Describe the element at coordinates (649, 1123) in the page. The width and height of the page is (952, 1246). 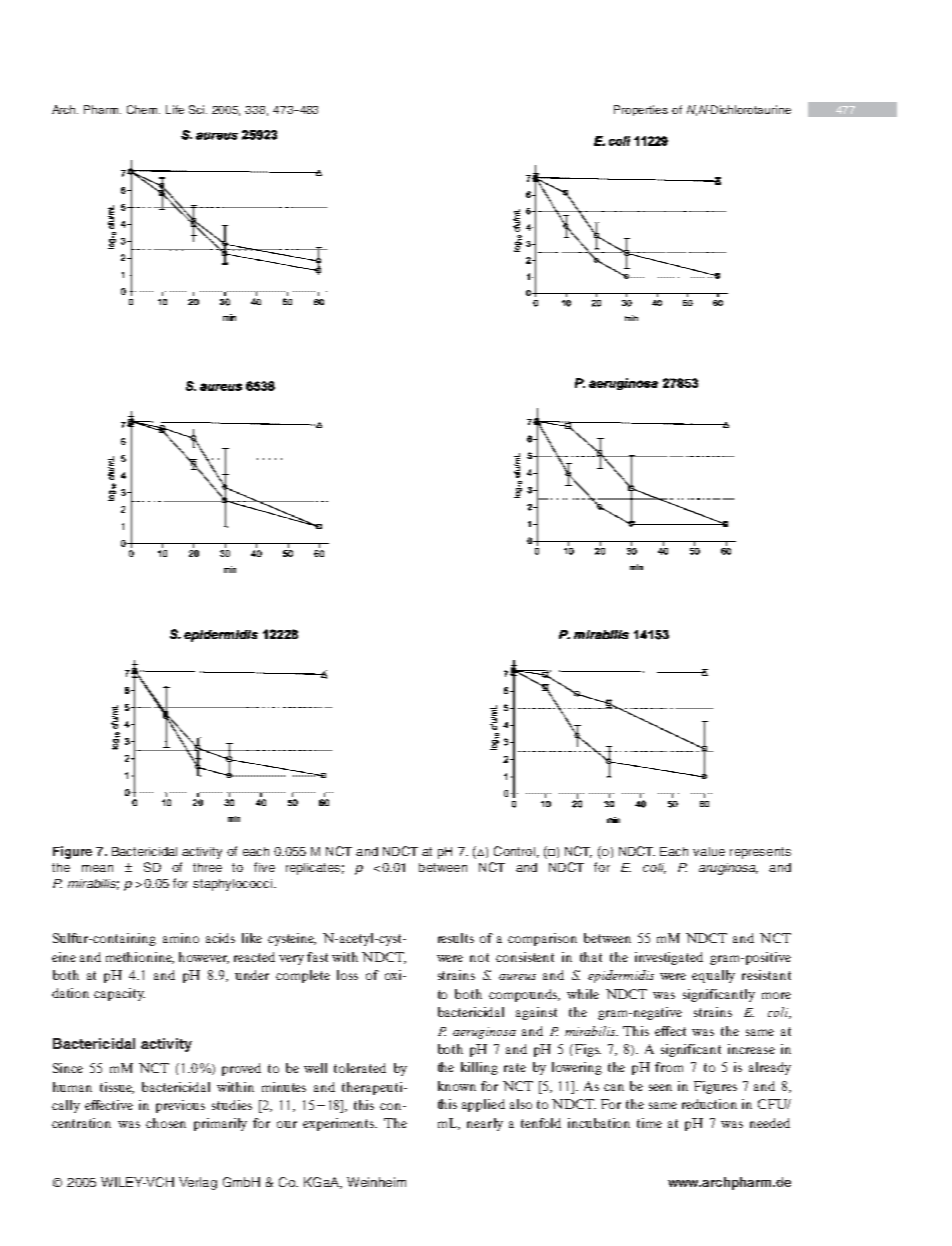
I see `time` at that location.
